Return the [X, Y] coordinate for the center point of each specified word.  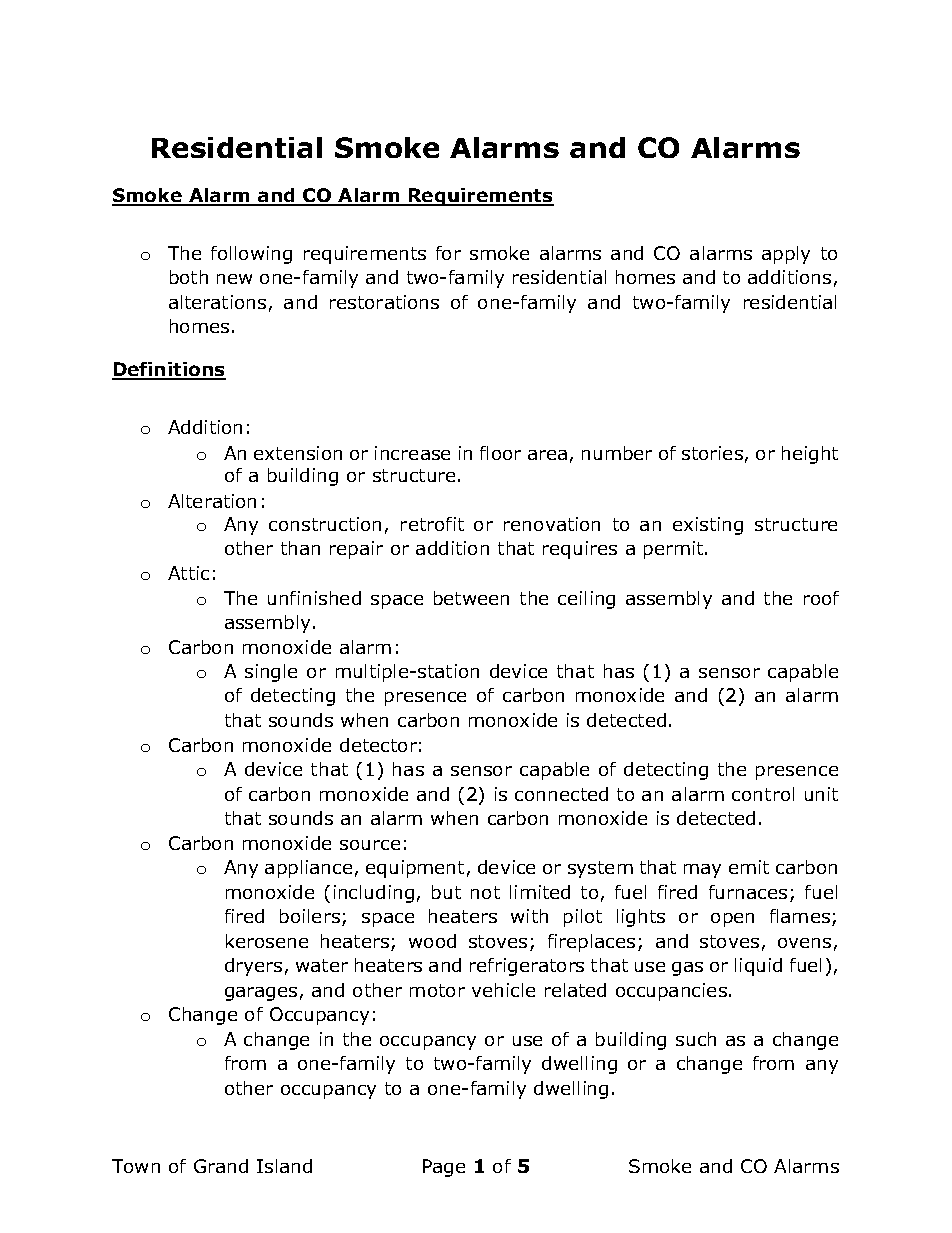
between [471, 598]
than [300, 548]
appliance [308, 869]
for [448, 253]
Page [444, 1168]
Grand [221, 1166]
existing [708, 526]
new [234, 279]
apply [786, 255]
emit [749, 867]
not [485, 892]
